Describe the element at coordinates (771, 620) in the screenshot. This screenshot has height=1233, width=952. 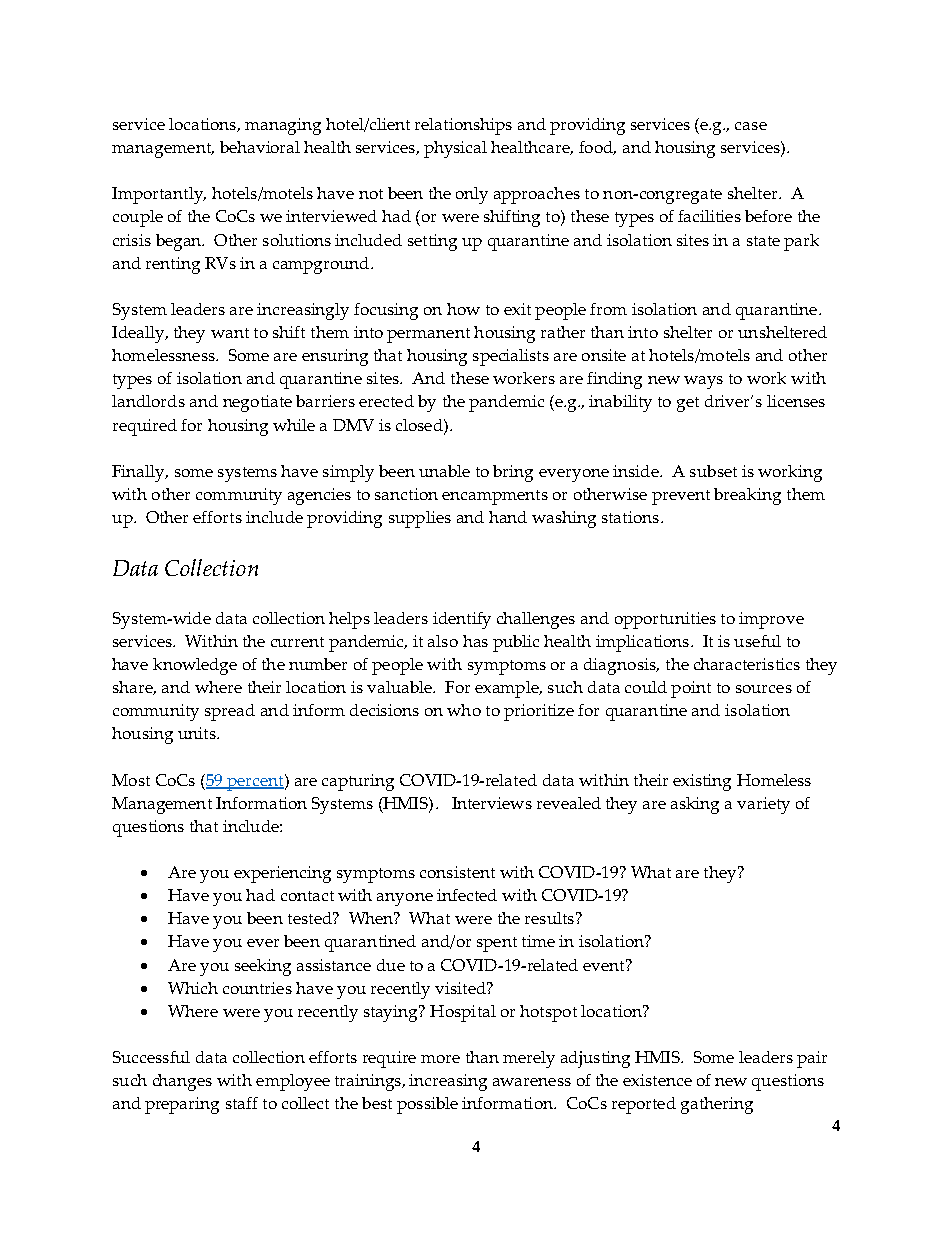
I see `improve` at that location.
